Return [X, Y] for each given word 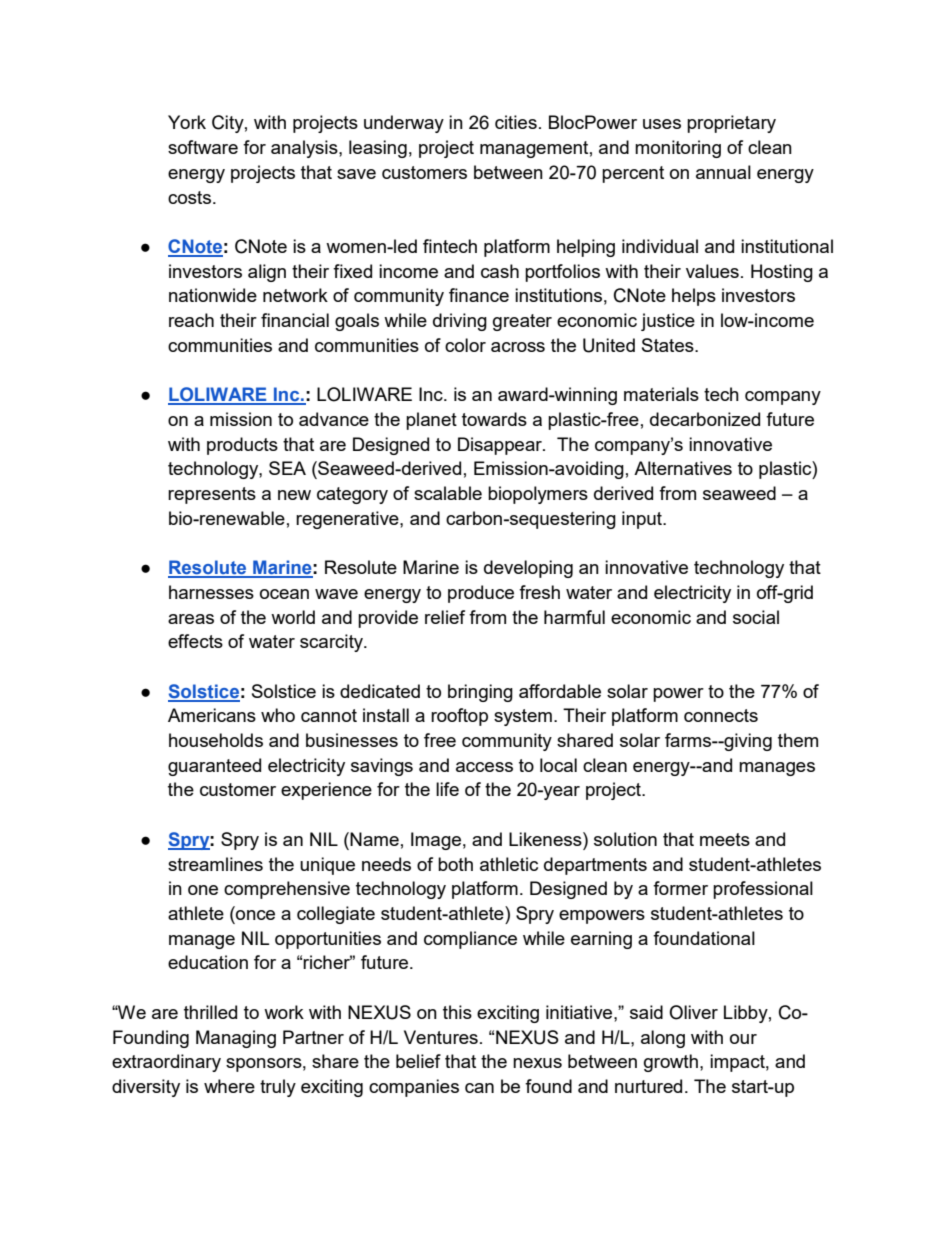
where [229, 1086]
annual [723, 172]
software [203, 147]
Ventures [441, 1037]
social [756, 617]
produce [481, 594]
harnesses [211, 592]
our [743, 1039]
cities [516, 122]
